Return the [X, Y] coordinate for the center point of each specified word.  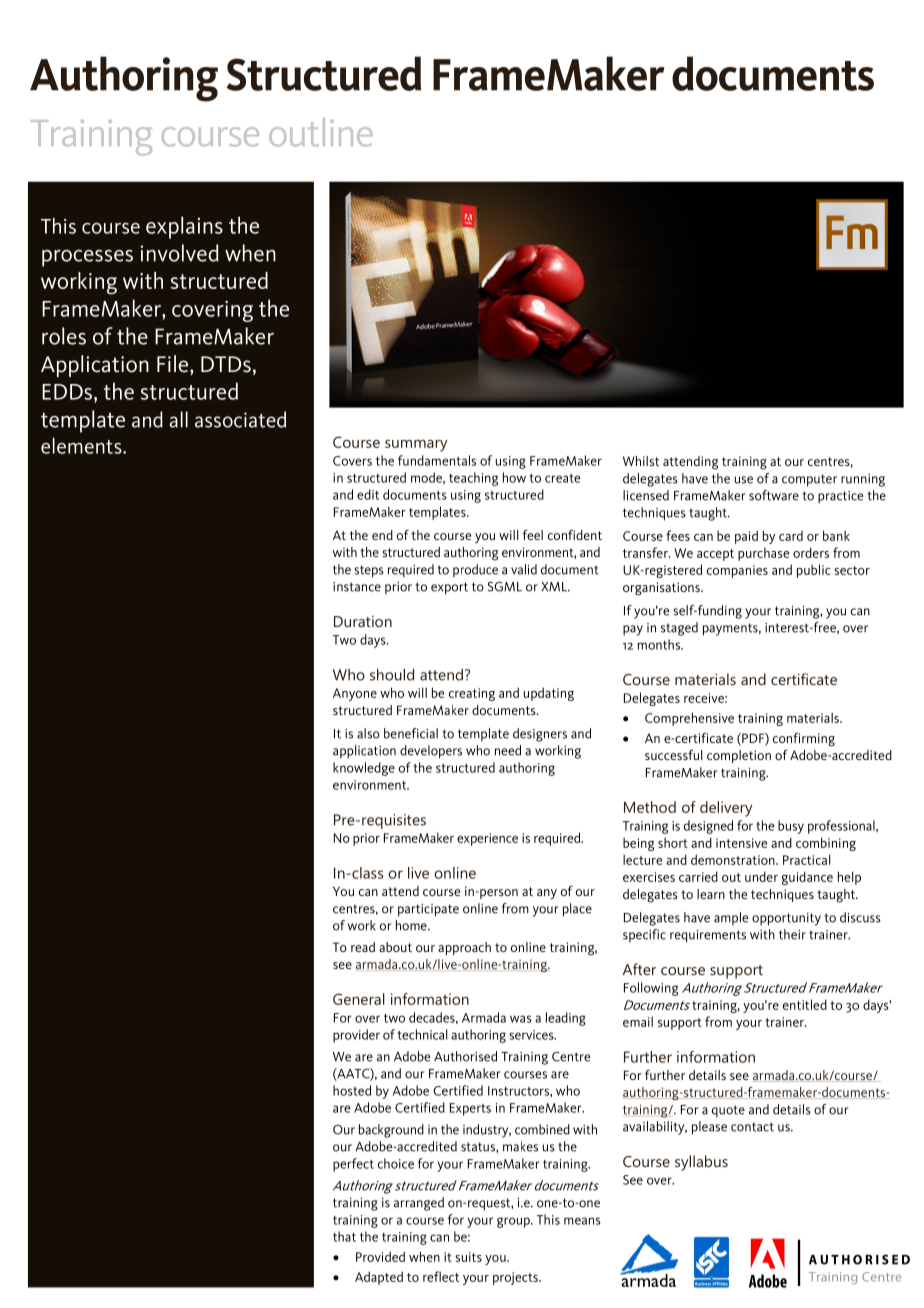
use [744, 480]
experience [487, 839]
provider [356, 1036]
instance [357, 587]
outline [321, 132]
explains [184, 227]
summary [416, 446]
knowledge [364, 769]
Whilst [641, 461]
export [449, 588]
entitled [805, 1004]
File [174, 364]
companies [737, 571]
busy [791, 827]
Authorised [465, 1056]
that [344, 1236]
